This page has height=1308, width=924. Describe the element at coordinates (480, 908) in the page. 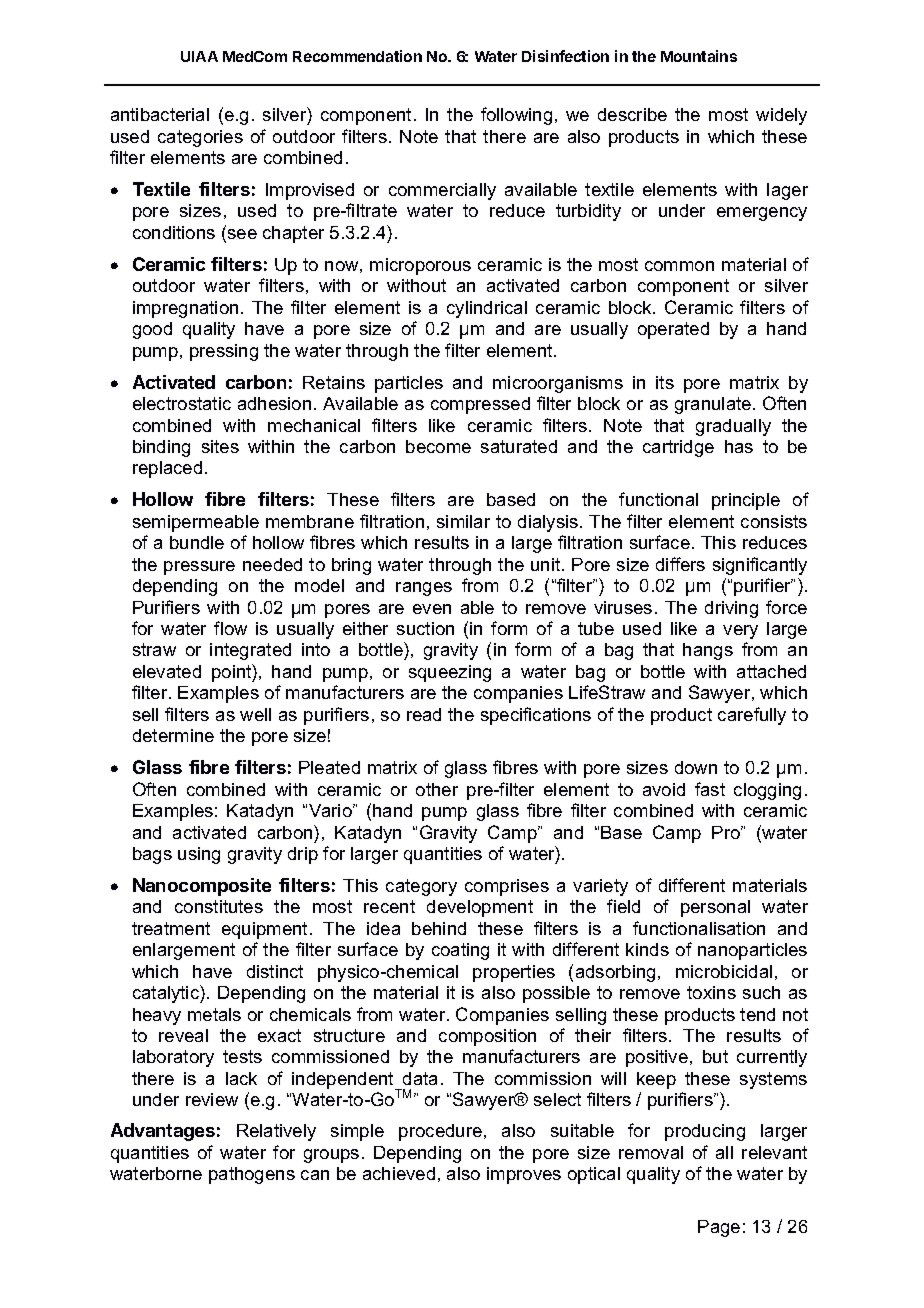

I see `development` at that location.
